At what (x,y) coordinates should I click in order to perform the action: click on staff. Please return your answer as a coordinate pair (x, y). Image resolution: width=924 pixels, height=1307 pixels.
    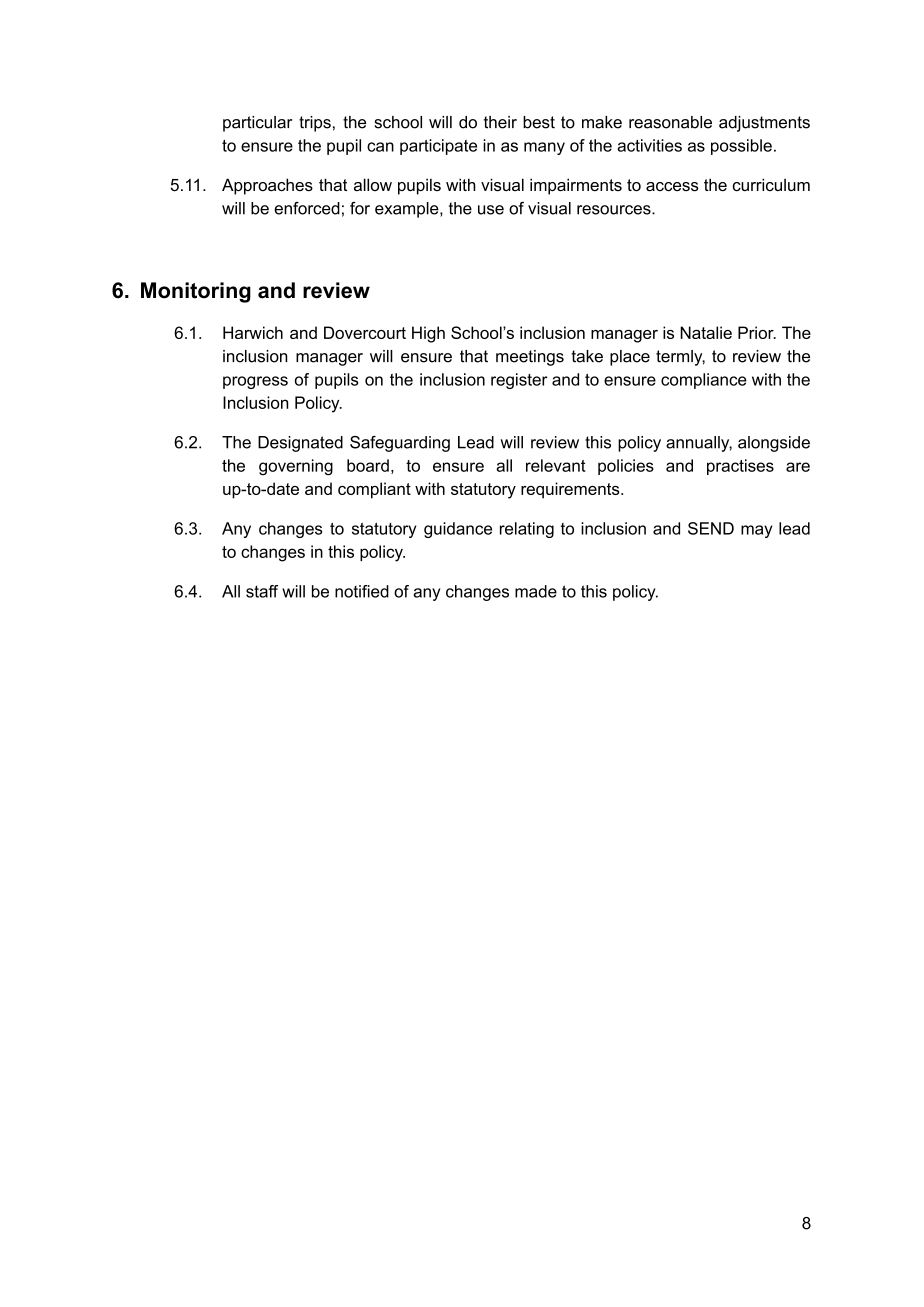
    Looking at the image, I should click on (262, 591).
